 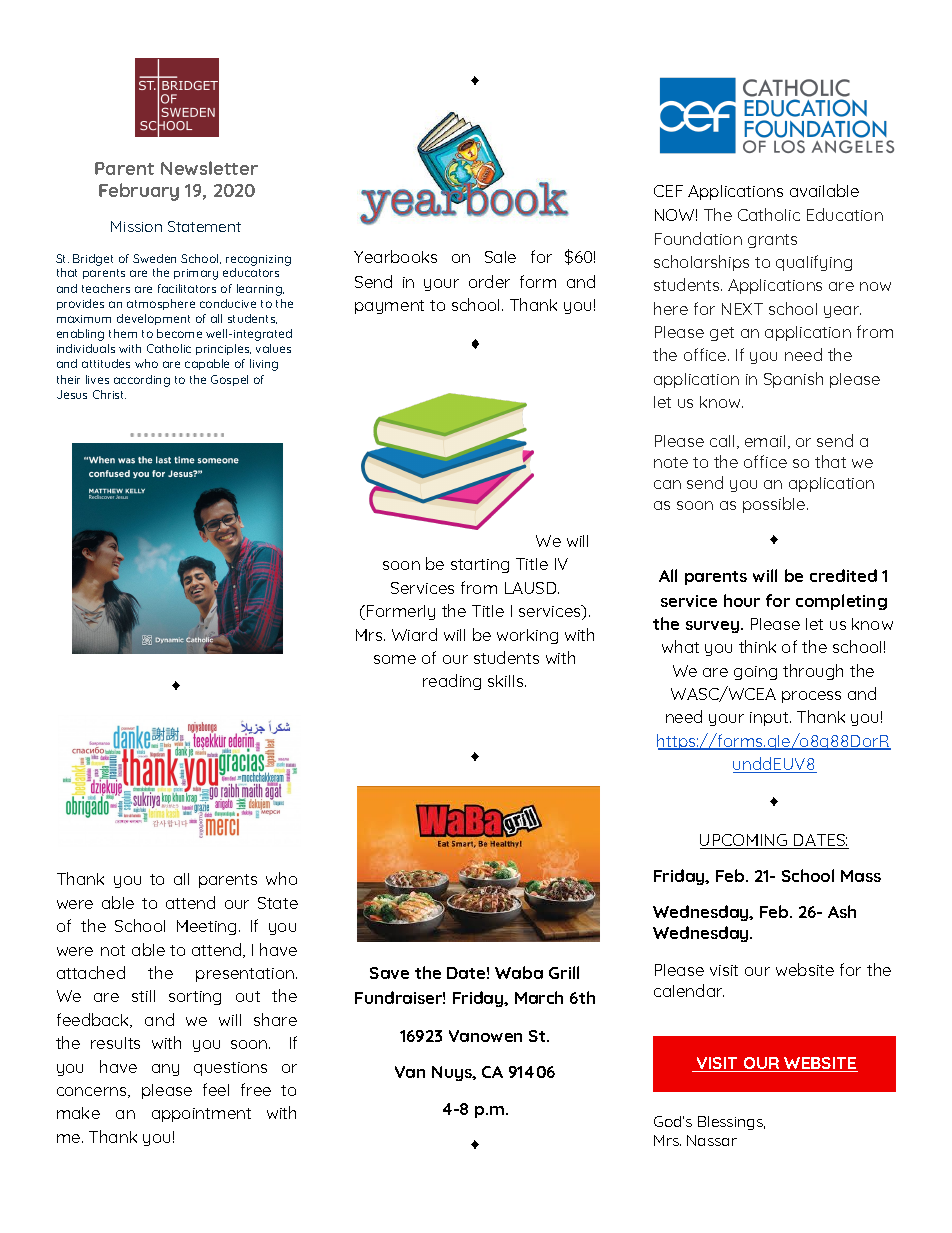 What do you see at coordinates (139, 192) in the screenshot?
I see `February` at bounding box center [139, 192].
